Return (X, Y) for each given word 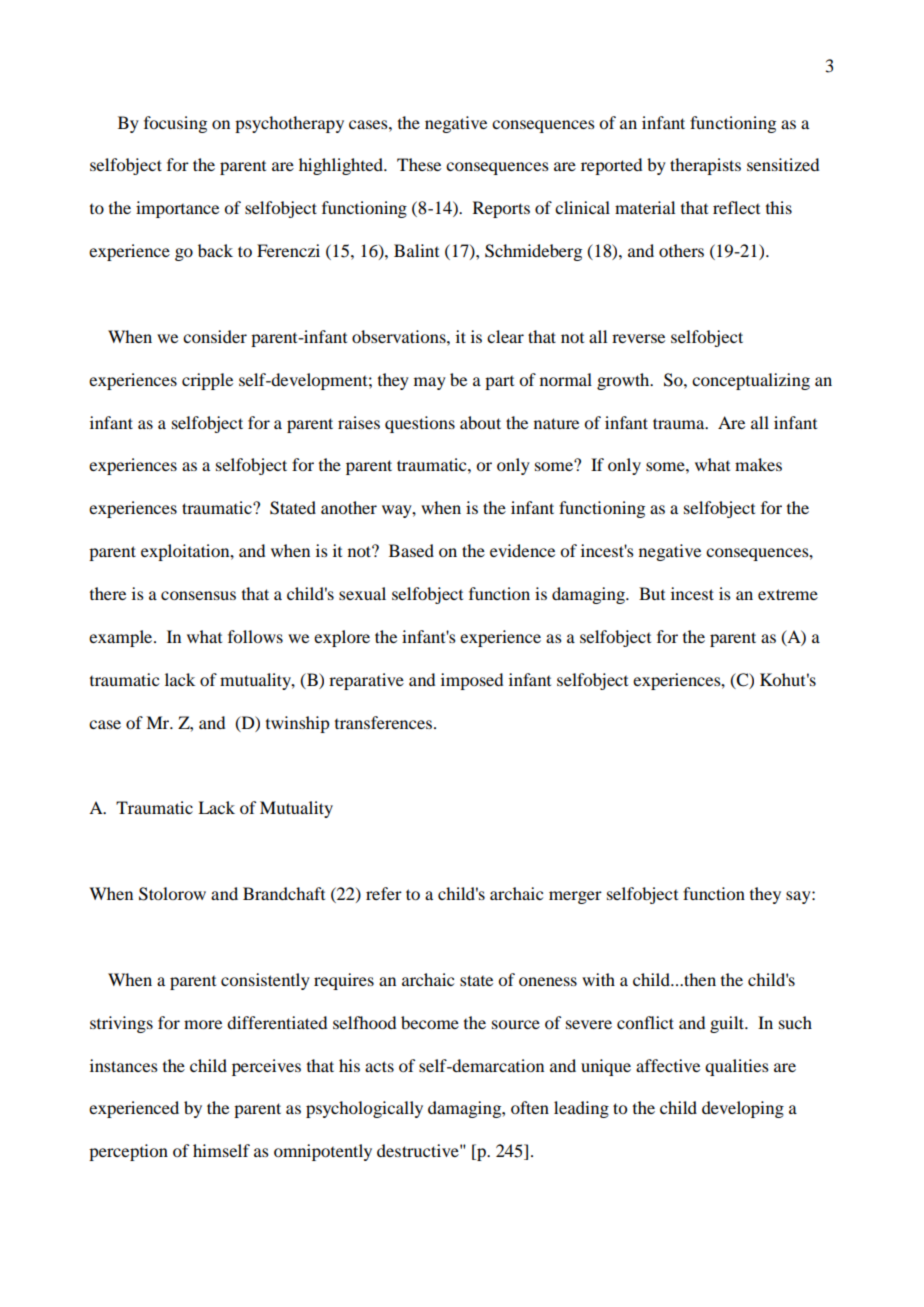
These (419, 164)
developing (743, 1109)
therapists (705, 166)
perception (128, 1152)
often (530, 1107)
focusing (175, 124)
